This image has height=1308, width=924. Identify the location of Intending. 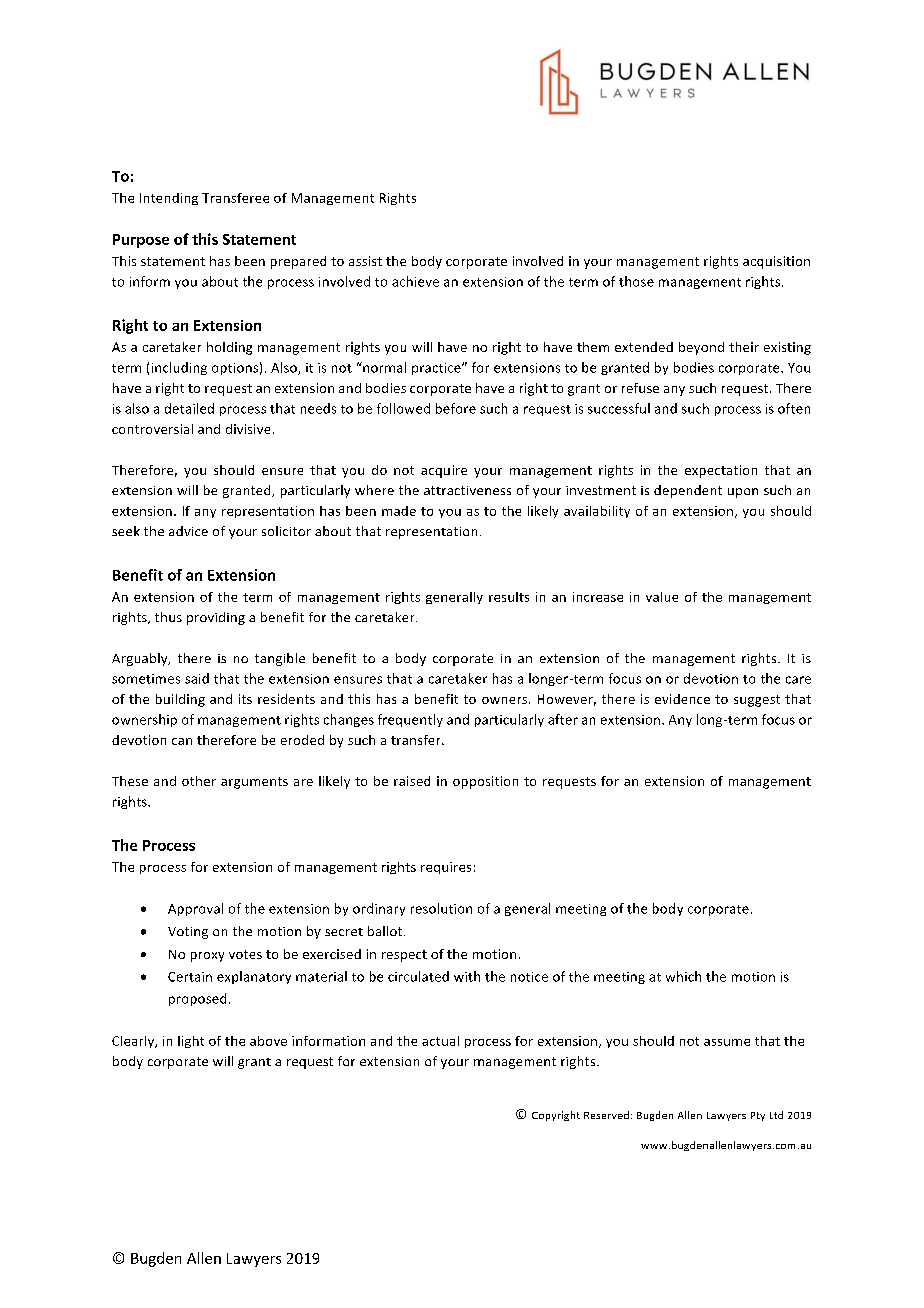
(169, 199).
